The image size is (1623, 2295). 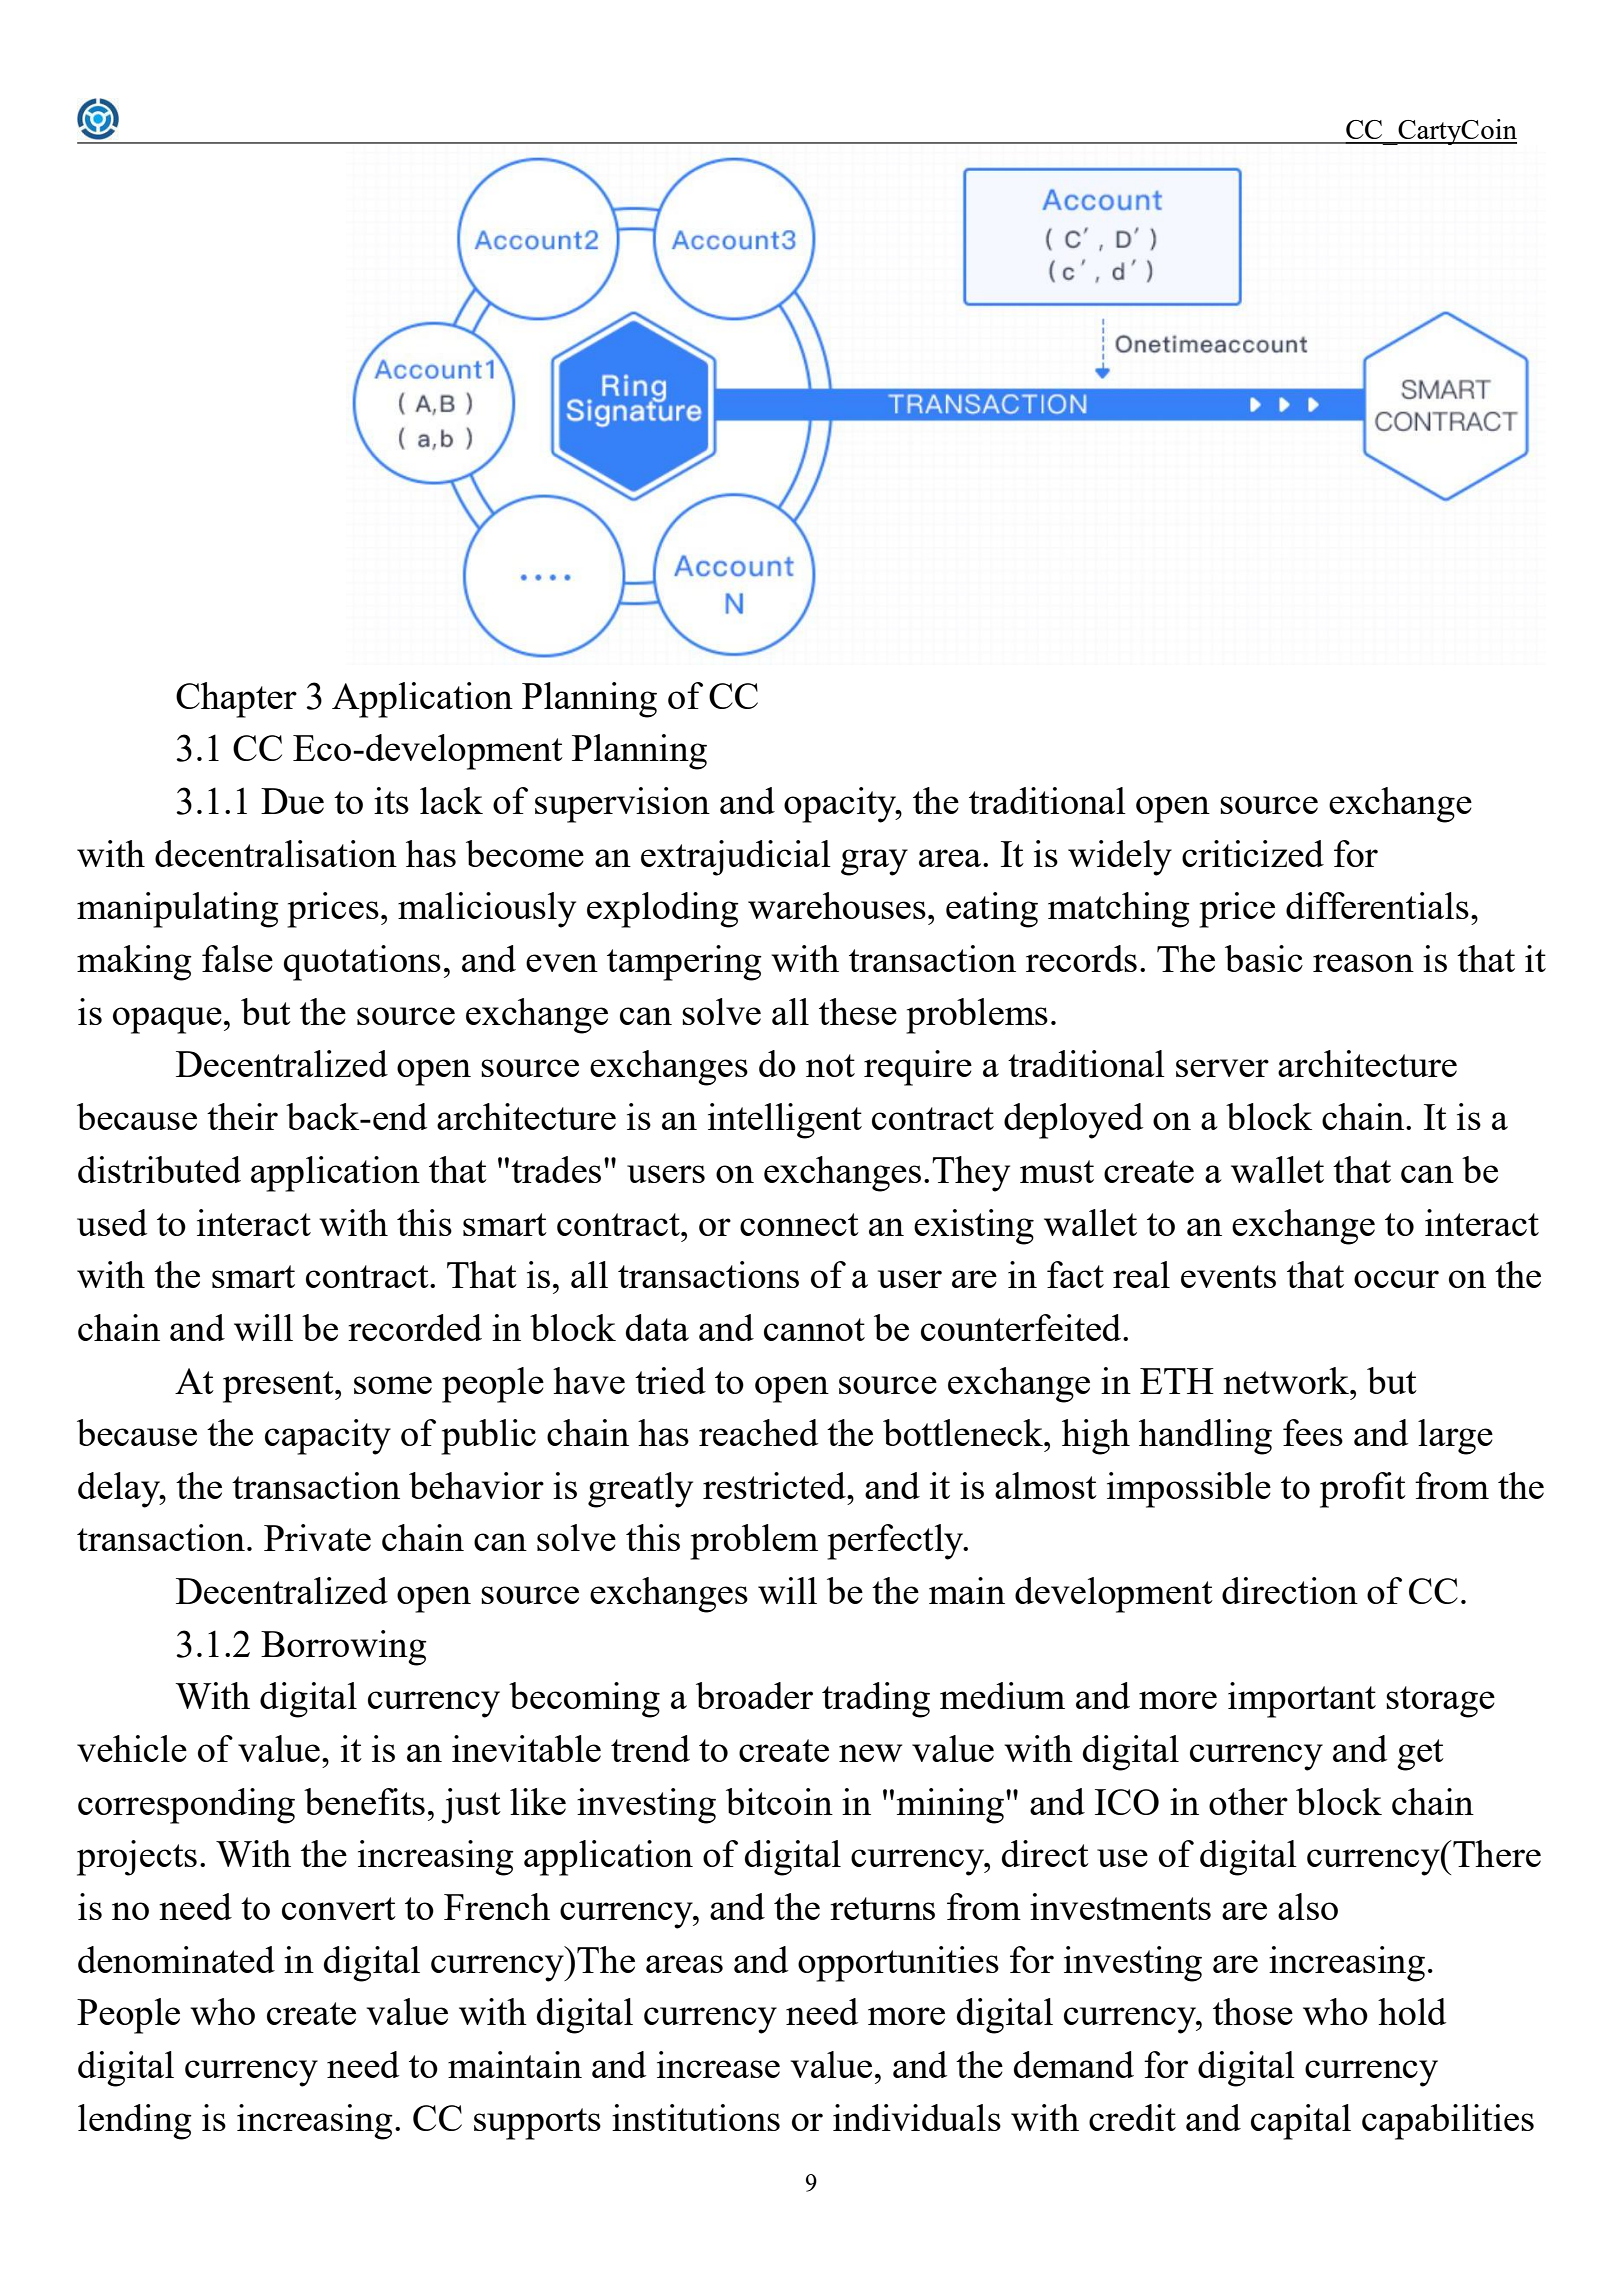 I want to click on criticized, so click(x=1253, y=853).
